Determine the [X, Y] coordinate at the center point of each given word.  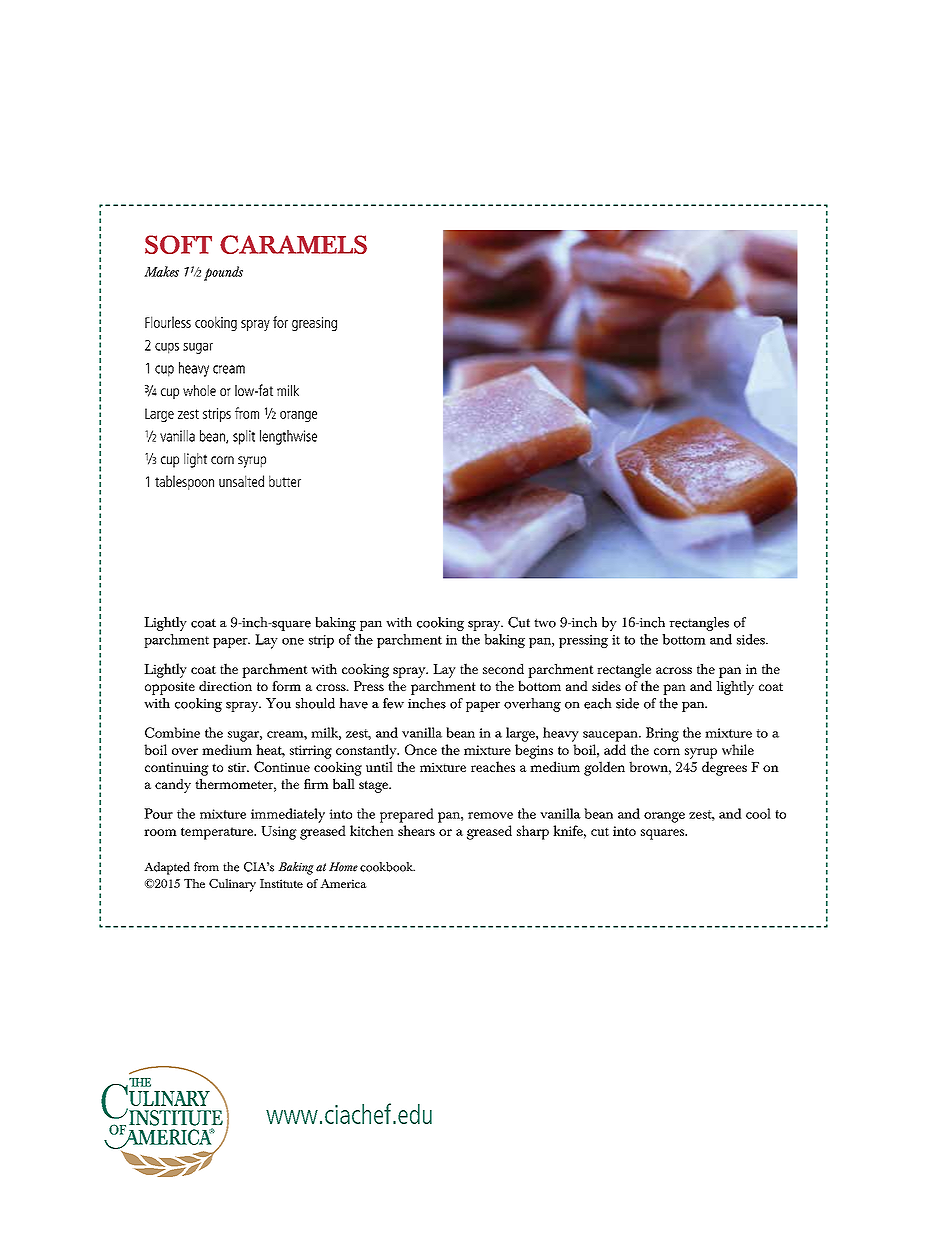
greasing [314, 324]
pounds [223, 273]
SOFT [178, 244]
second [503, 668]
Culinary [232, 885]
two [545, 623]
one [293, 641]
